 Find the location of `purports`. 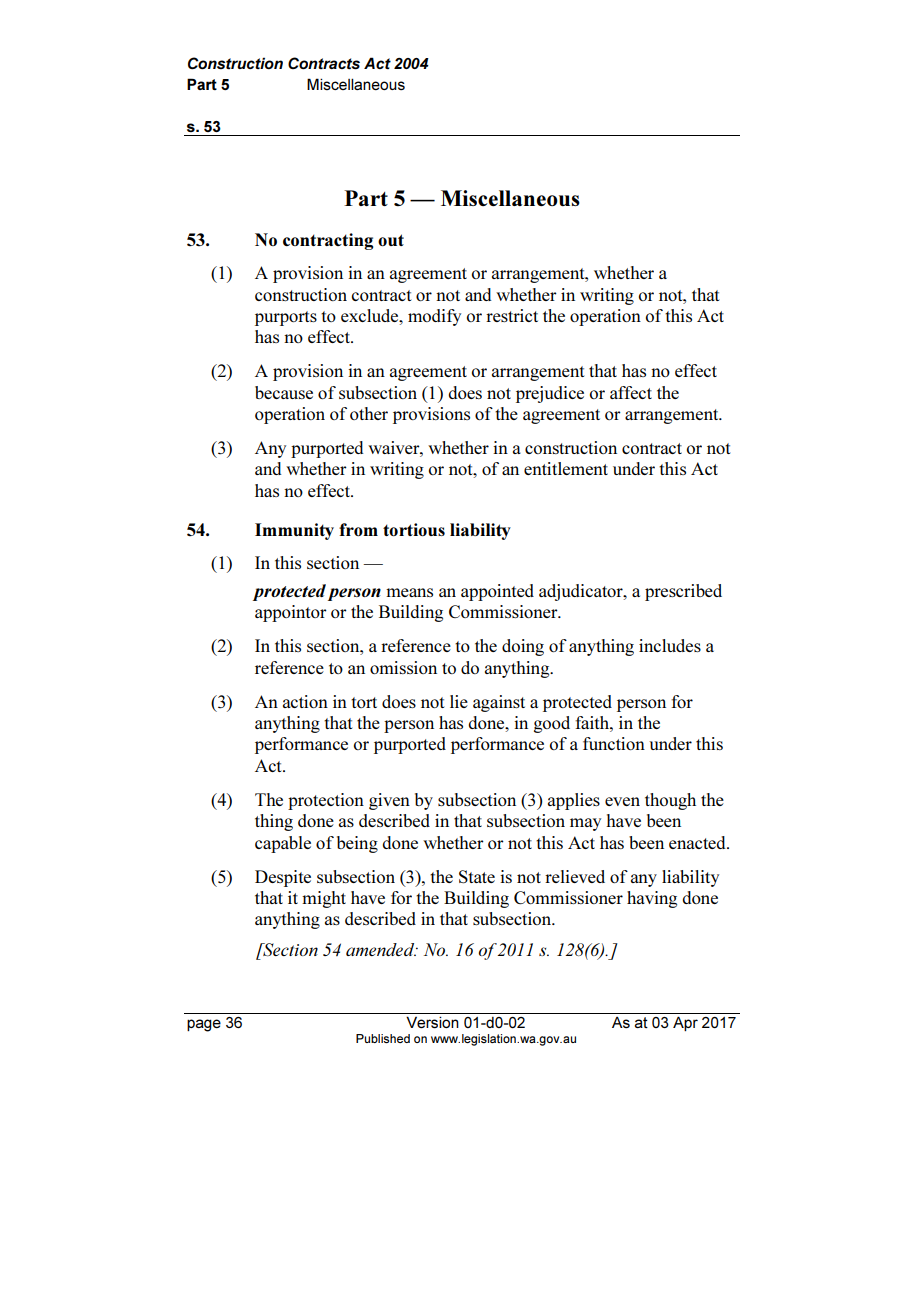

purports is located at coordinates (286, 318).
